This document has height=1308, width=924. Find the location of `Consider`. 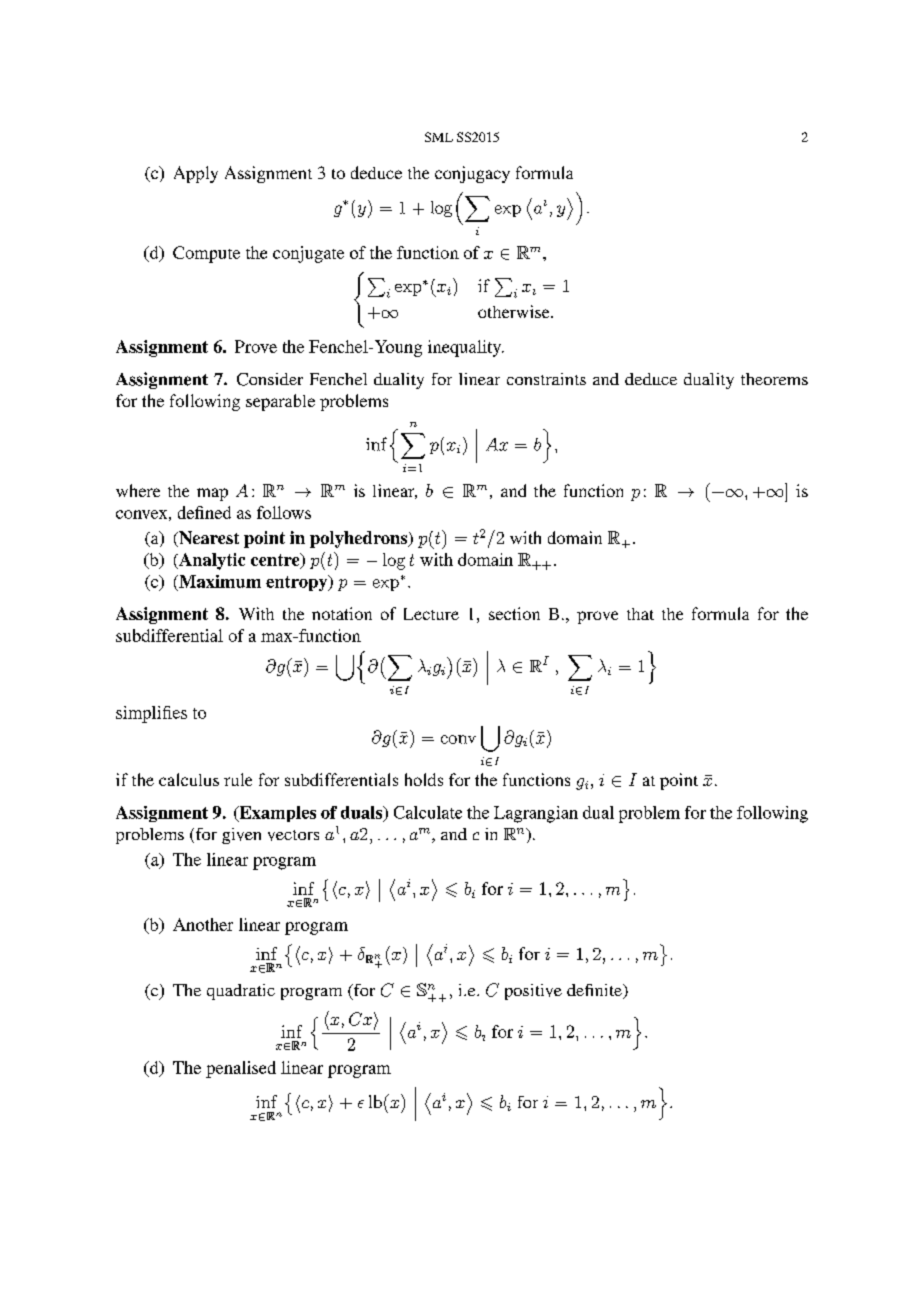

Consider is located at coordinates (270, 379).
